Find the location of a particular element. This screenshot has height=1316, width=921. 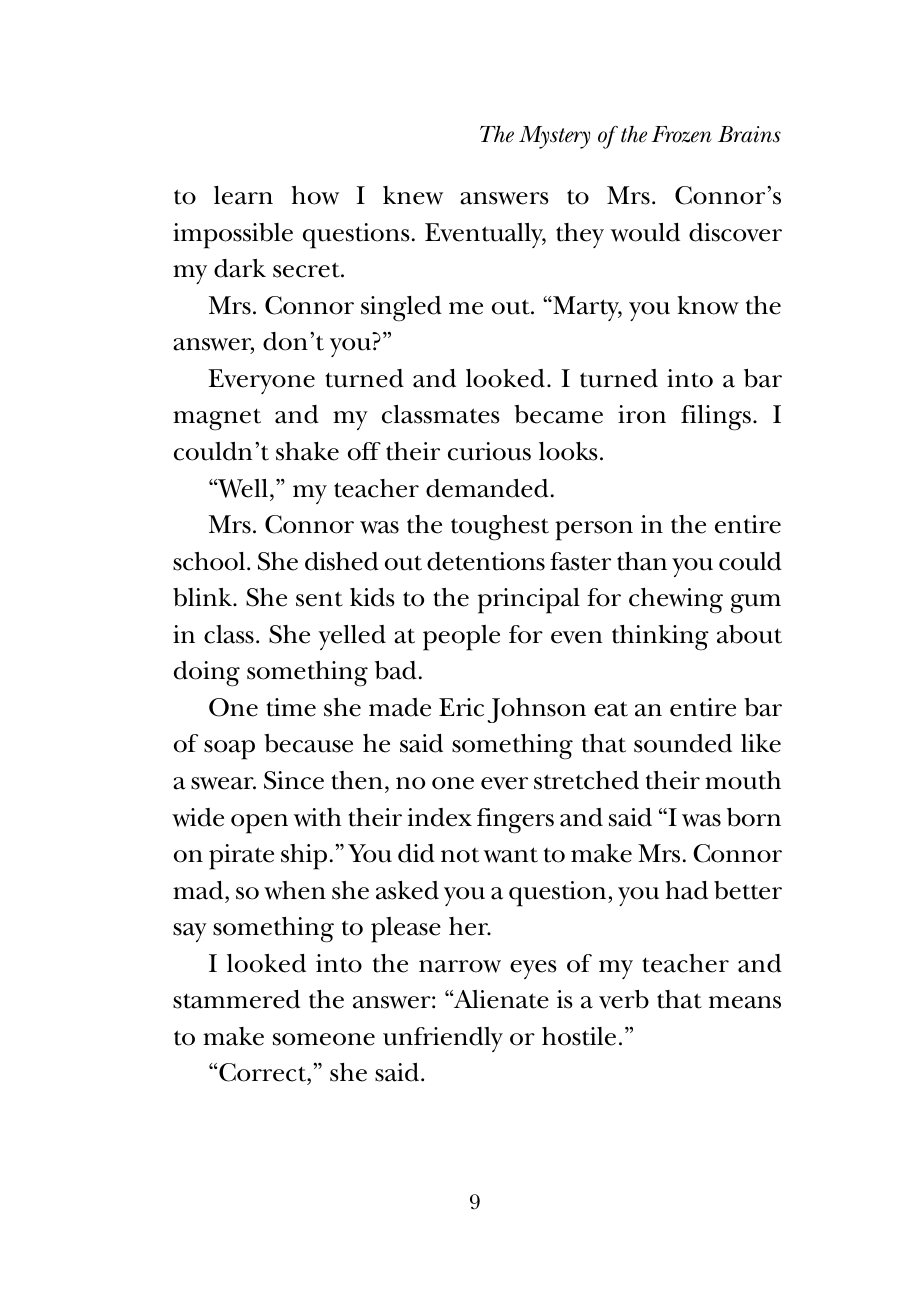

detentions is located at coordinates (486, 561).
